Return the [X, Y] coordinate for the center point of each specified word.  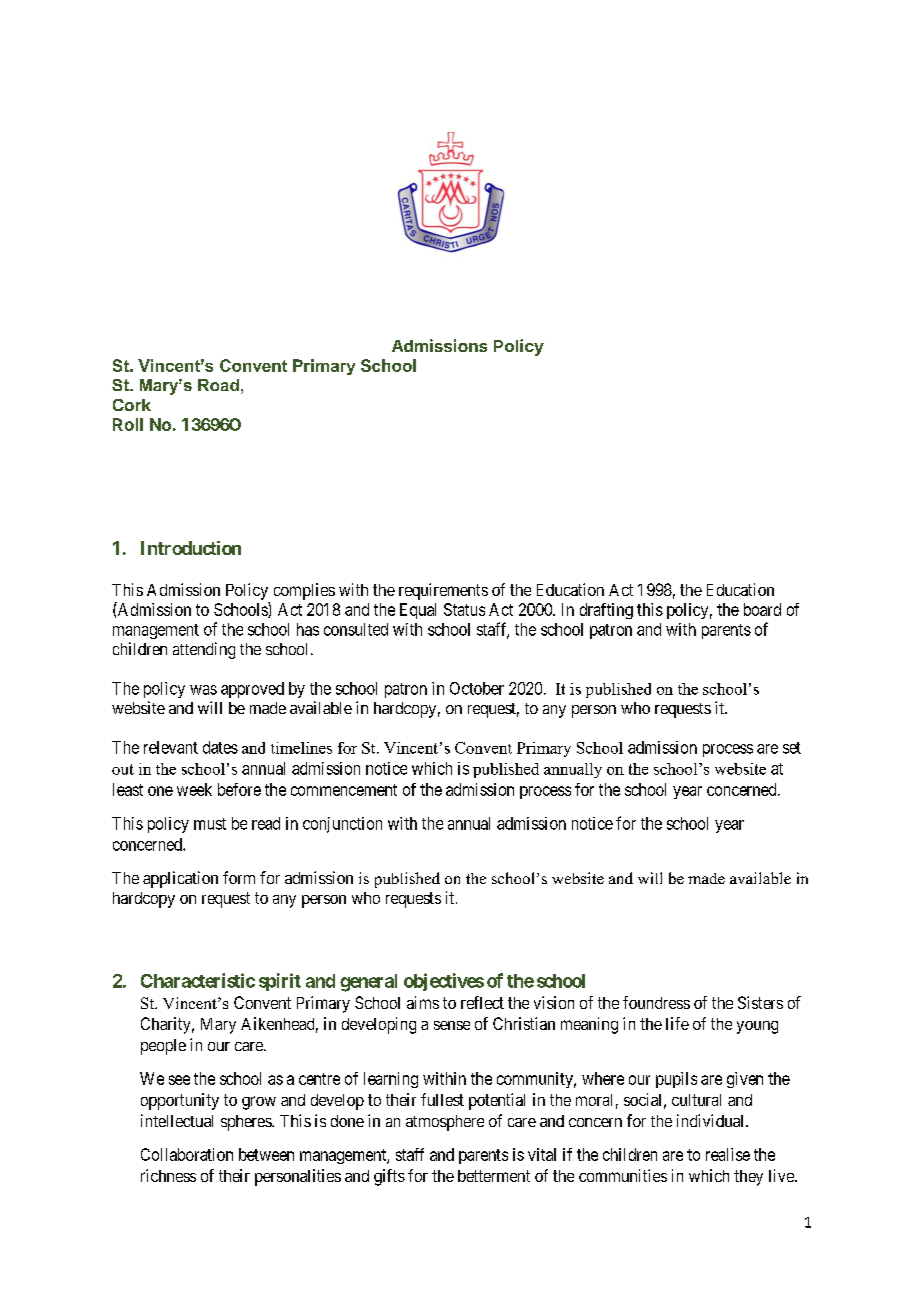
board [762, 609]
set [792, 748]
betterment [494, 1176]
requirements [443, 591]
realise [728, 1154]
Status [464, 609]
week [194, 789]
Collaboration [187, 1154]
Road [218, 385]
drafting [606, 611]
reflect [482, 1002]
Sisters [760, 1002]
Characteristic [198, 980]
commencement [344, 790]
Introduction [191, 548]
